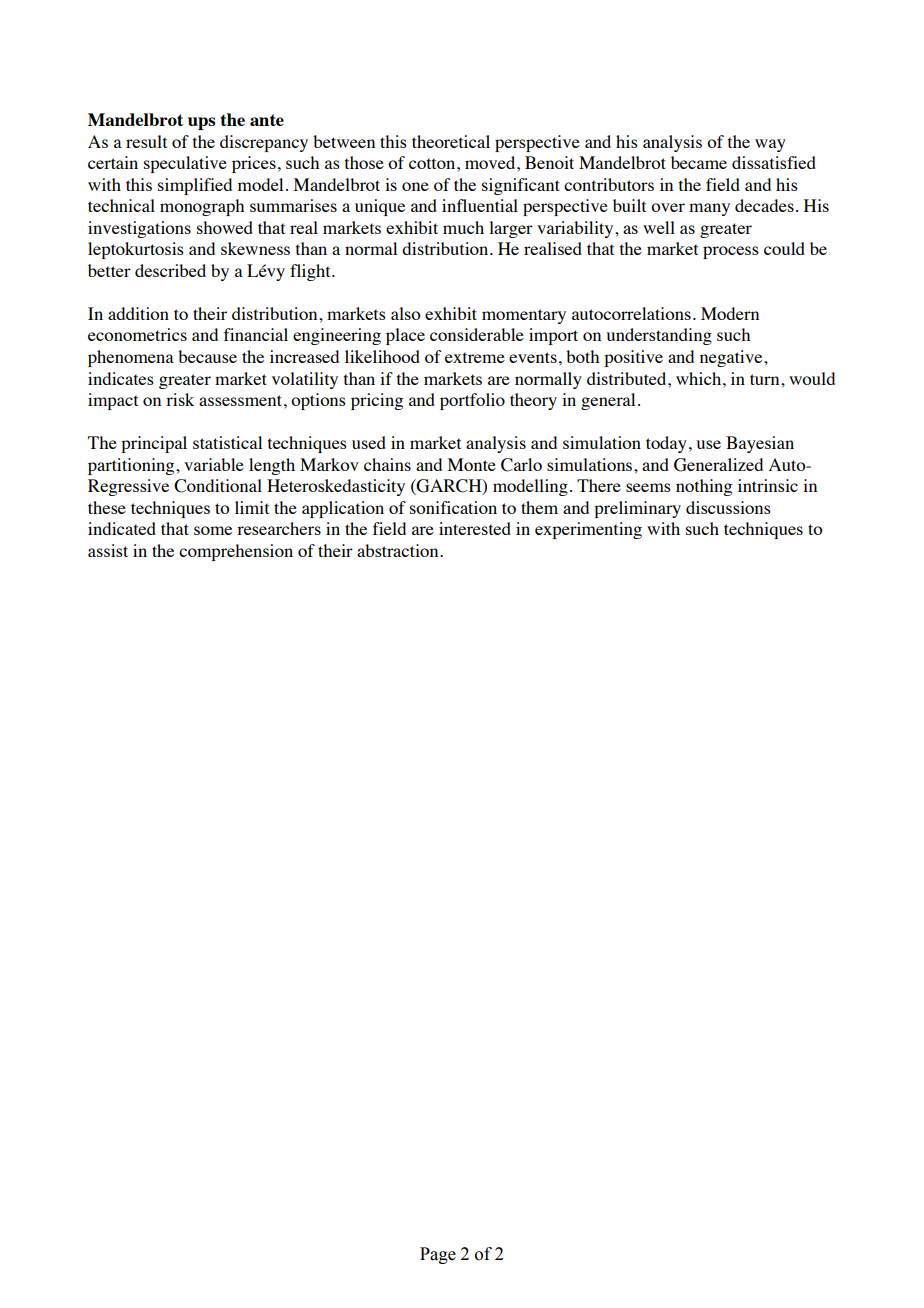 This screenshot has width=924, height=1308. Describe the element at coordinates (236, 552) in the screenshot. I see `comprehension` at that location.
